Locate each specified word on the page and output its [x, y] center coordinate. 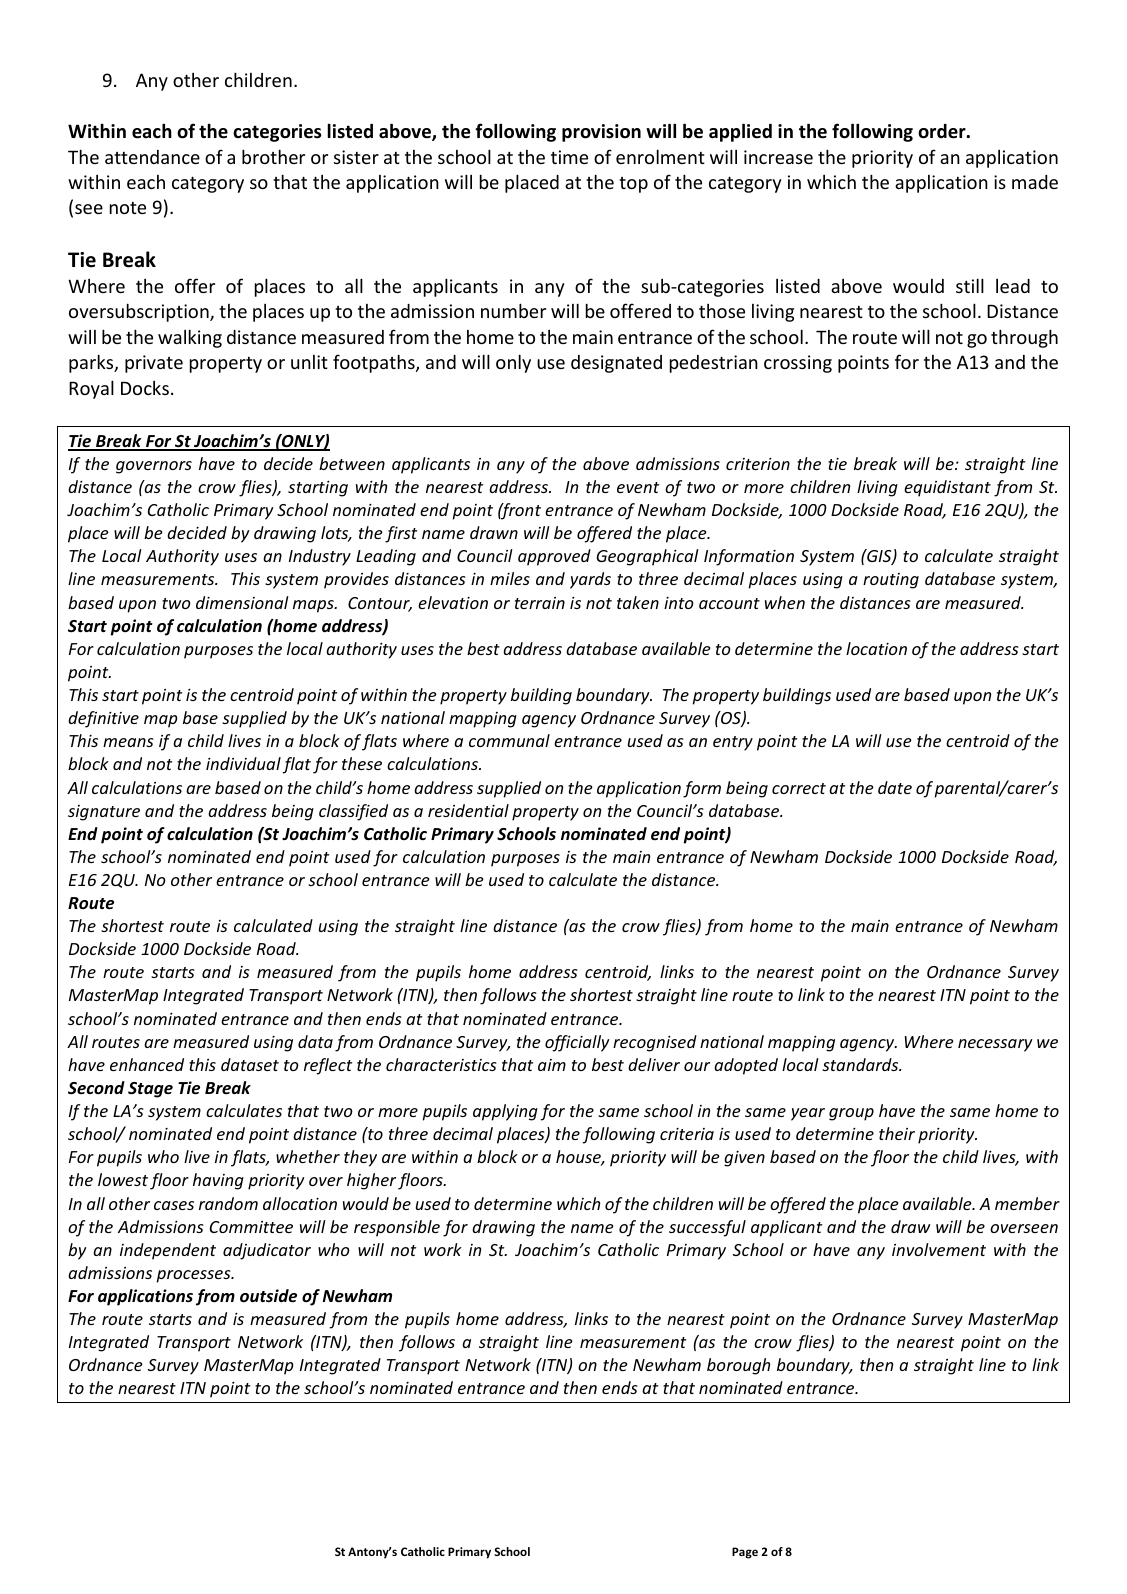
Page [745, 1553]
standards [861, 1064]
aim [552, 1065]
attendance [152, 157]
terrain [540, 603]
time [569, 157]
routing [891, 581]
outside [268, 1296]
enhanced [147, 1064]
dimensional [242, 602]
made [1035, 182]
